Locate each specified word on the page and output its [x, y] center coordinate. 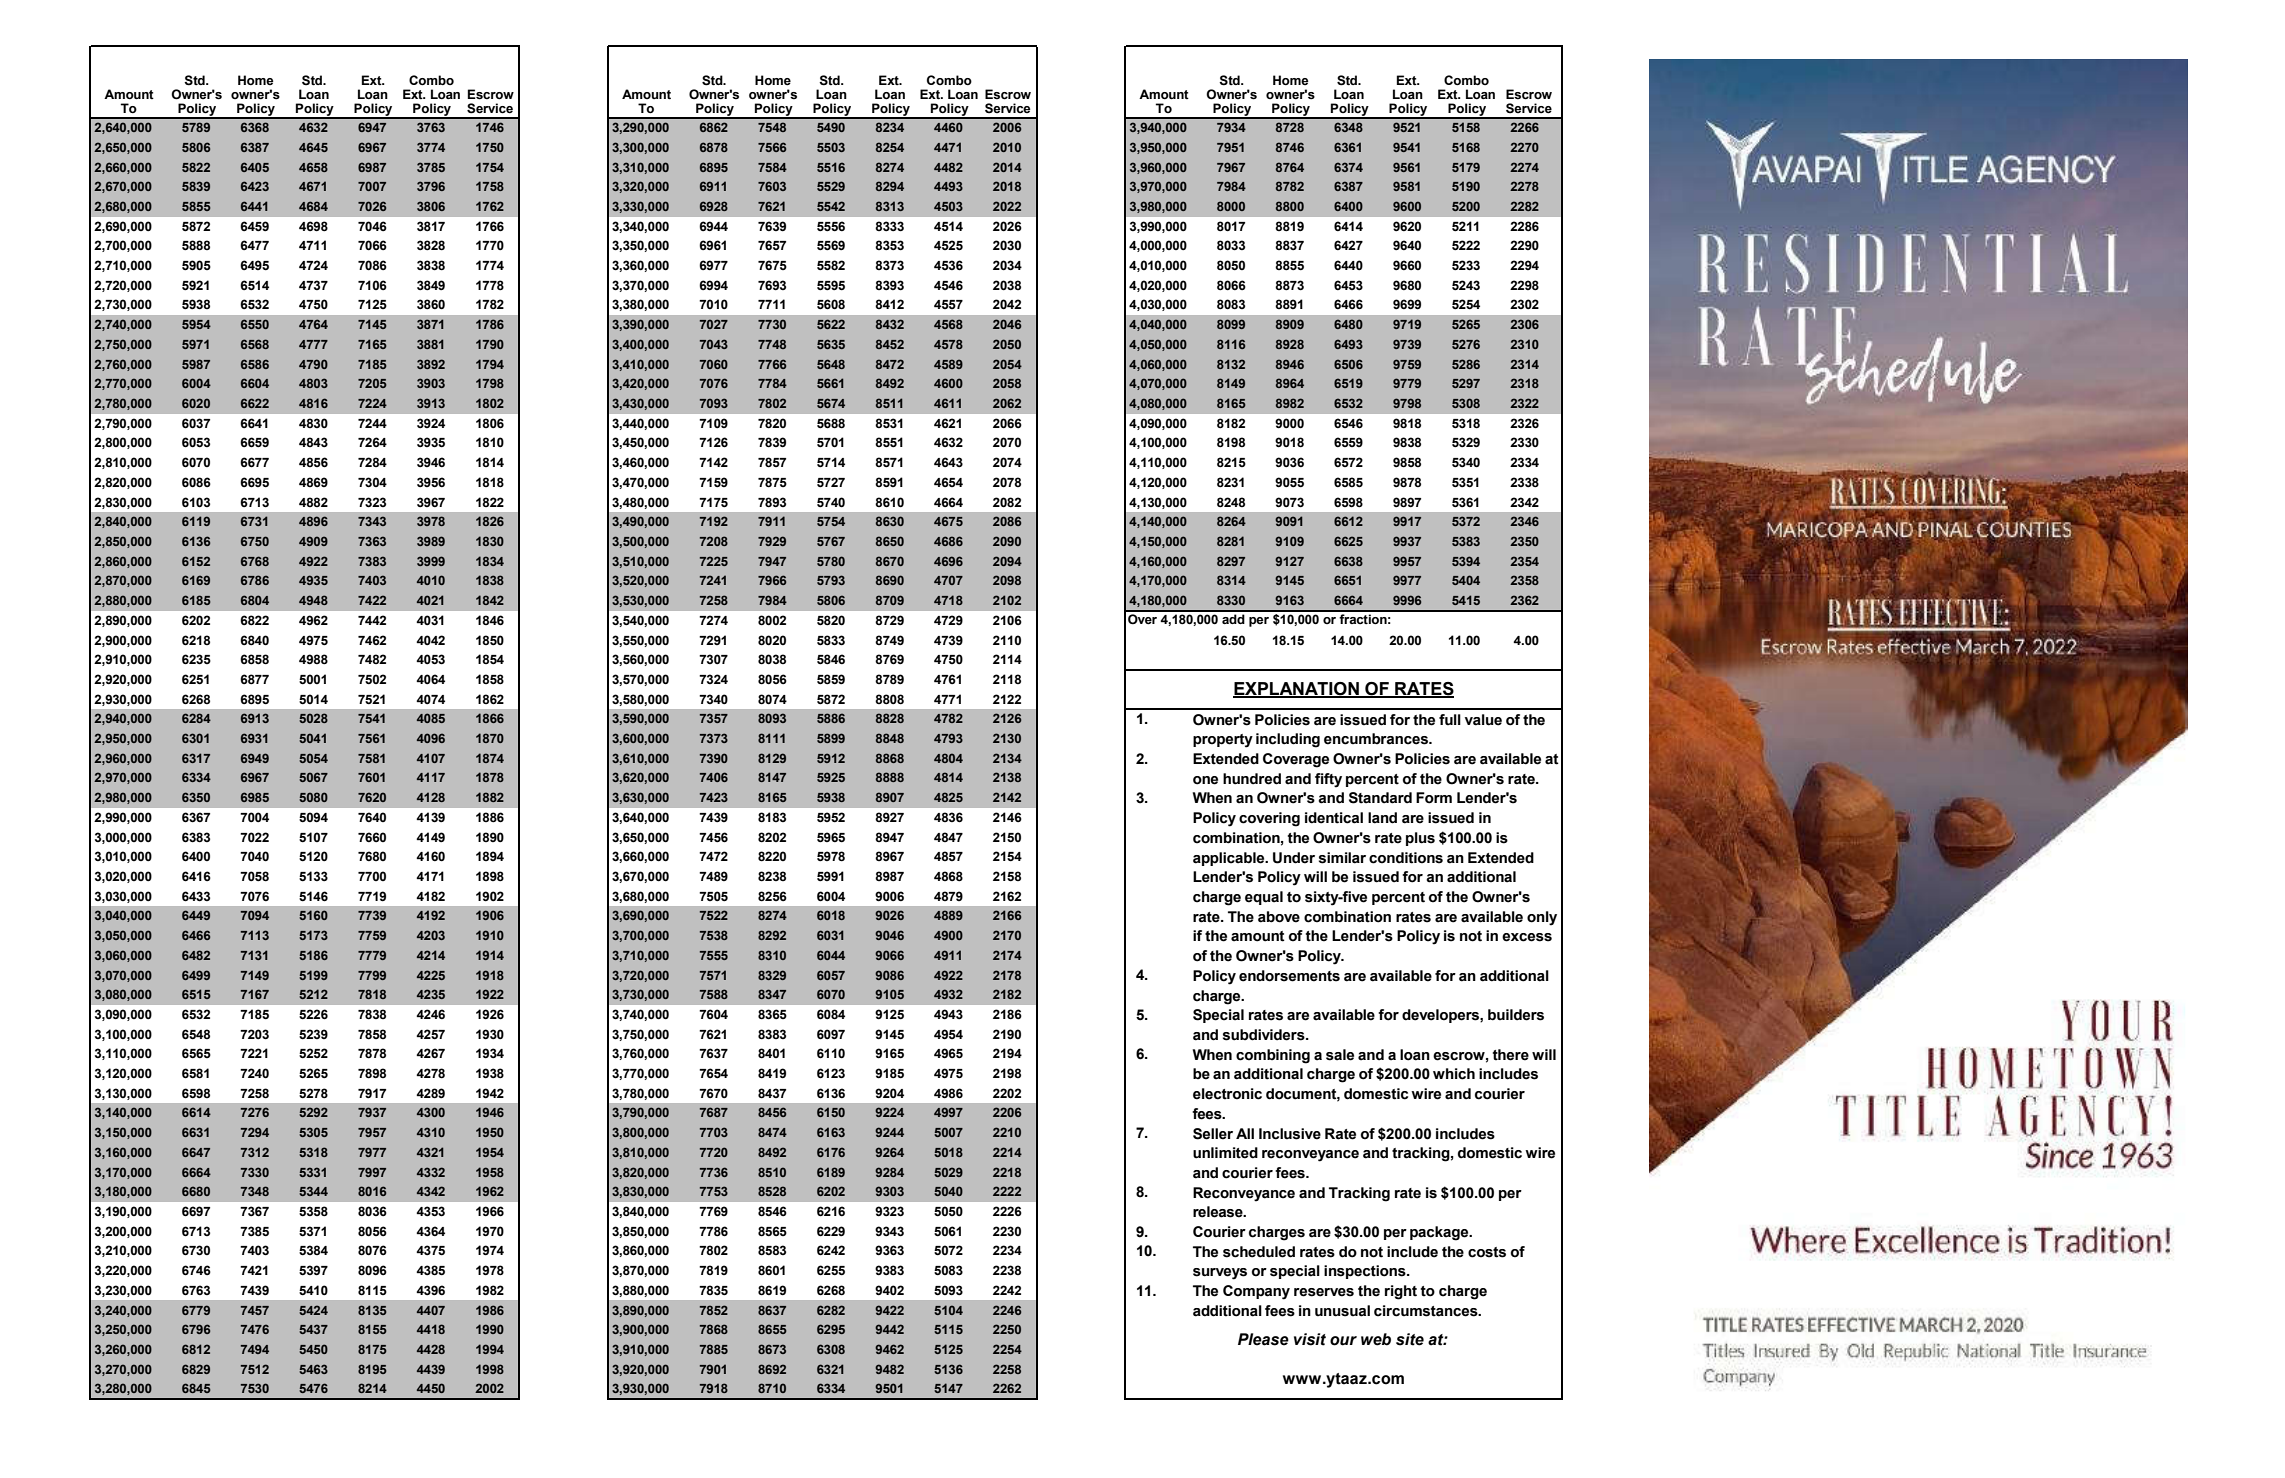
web [1376, 1339]
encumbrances [1377, 739]
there [1511, 1055]
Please [1263, 1339]
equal [1264, 898]
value [1483, 720]
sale [1340, 1055]
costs [1487, 1252]
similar [1342, 858]
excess [1527, 937]
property [1223, 741]
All [1245, 1133]
